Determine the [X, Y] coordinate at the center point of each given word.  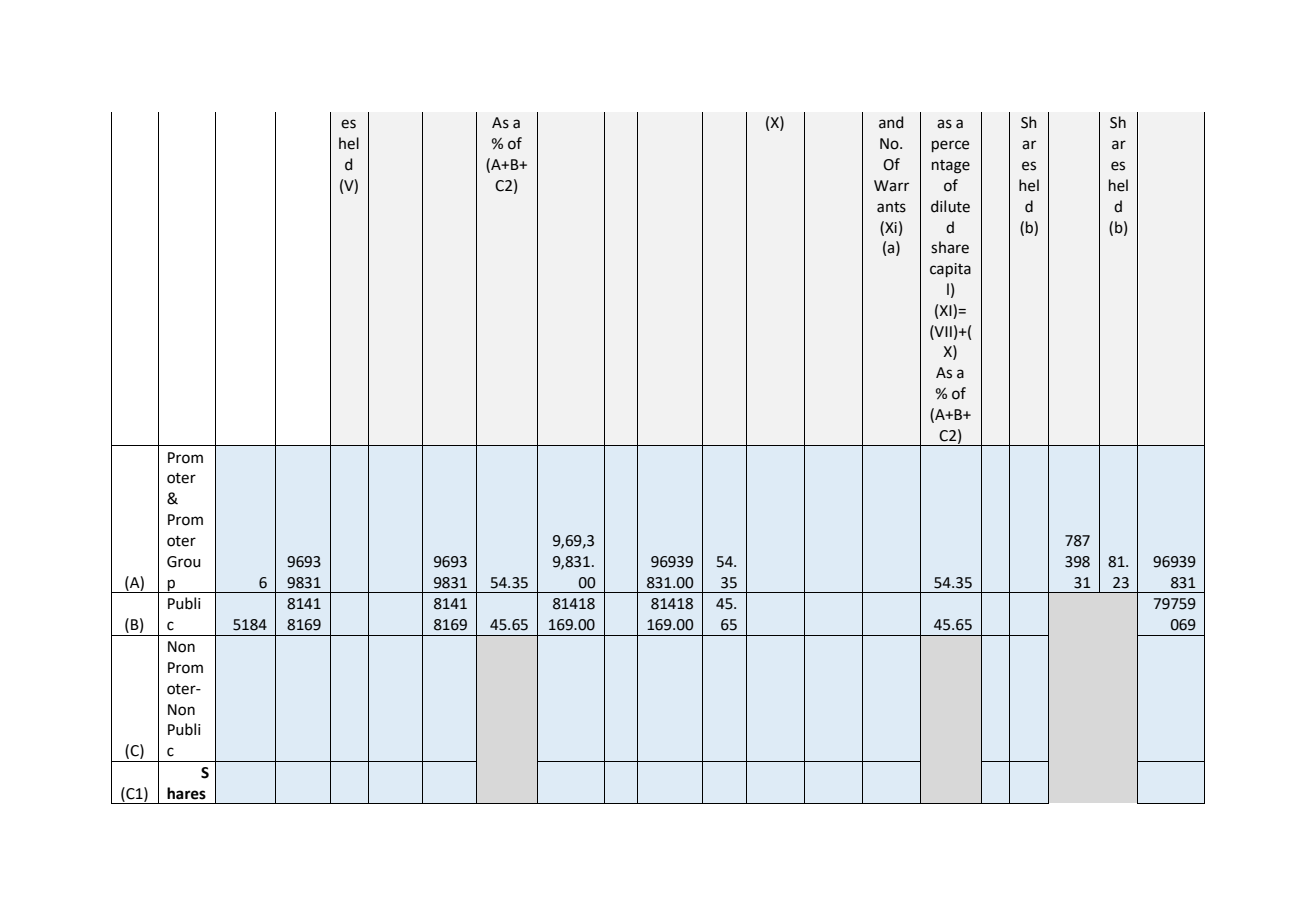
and [891, 122]
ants [891, 207]
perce [950, 146]
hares [186, 793]
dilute [950, 206]
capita [950, 270]
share [950, 247]
